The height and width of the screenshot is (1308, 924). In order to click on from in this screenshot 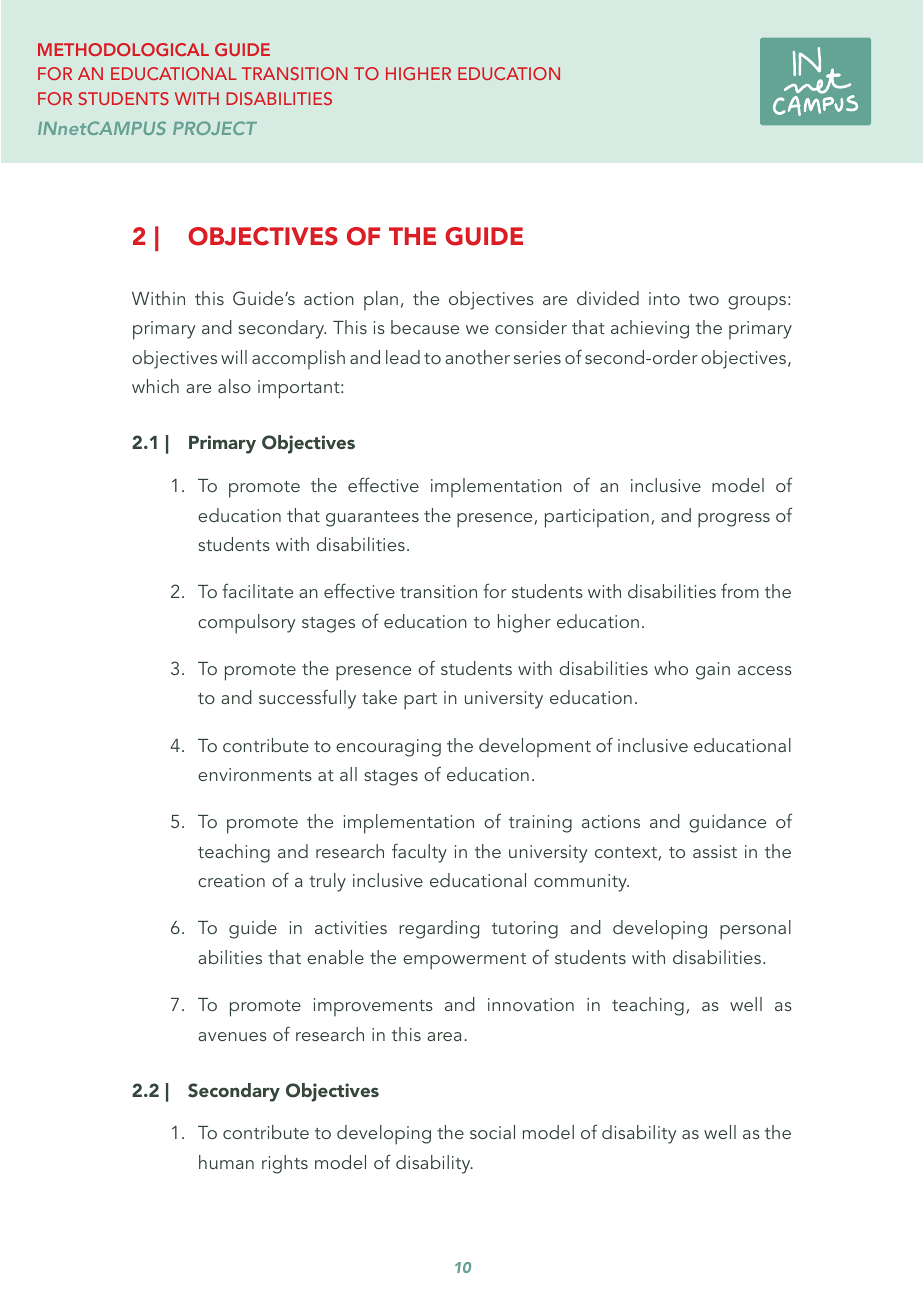, I will do `click(740, 590)`.
